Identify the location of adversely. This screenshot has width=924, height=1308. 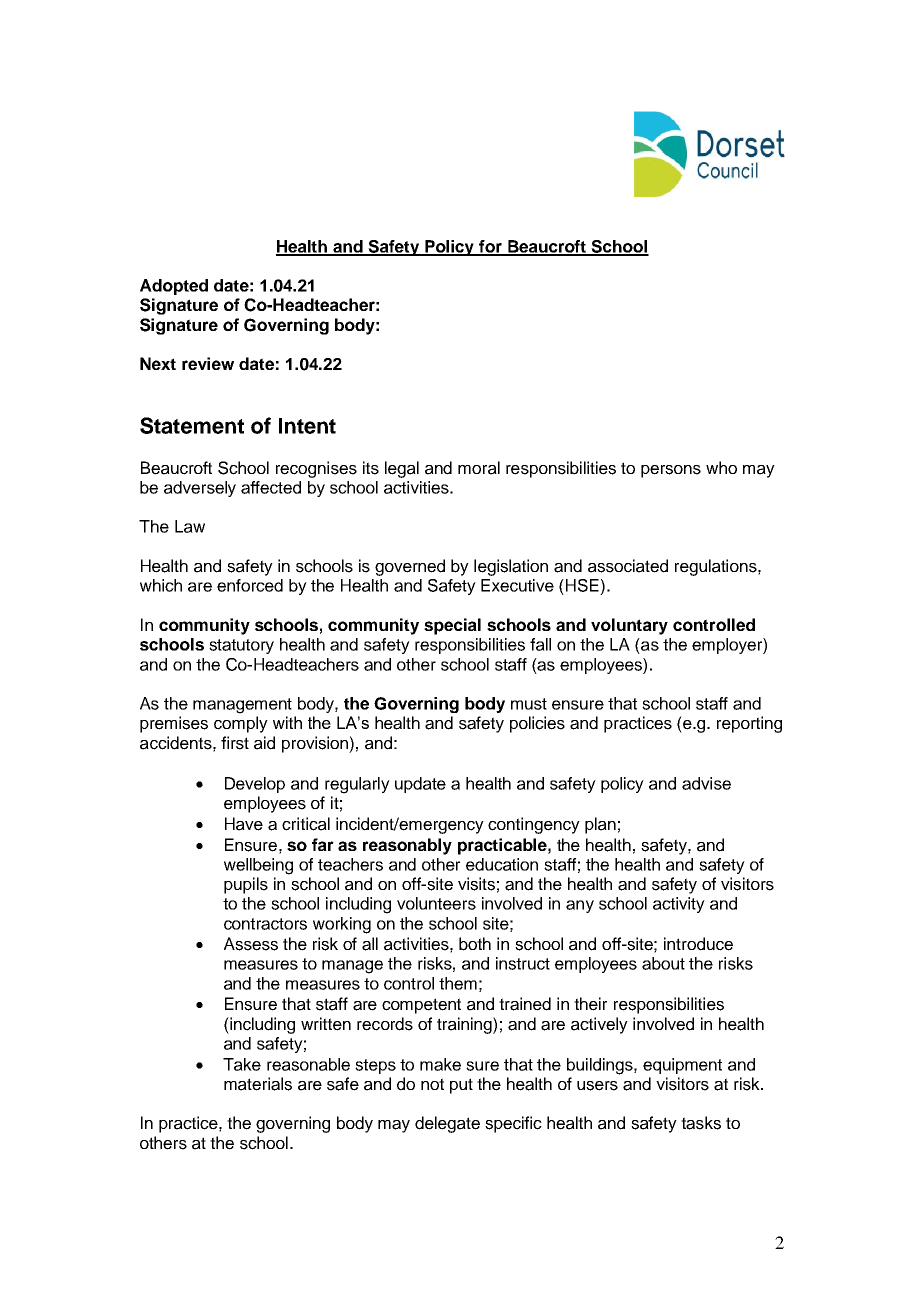
(200, 489).
